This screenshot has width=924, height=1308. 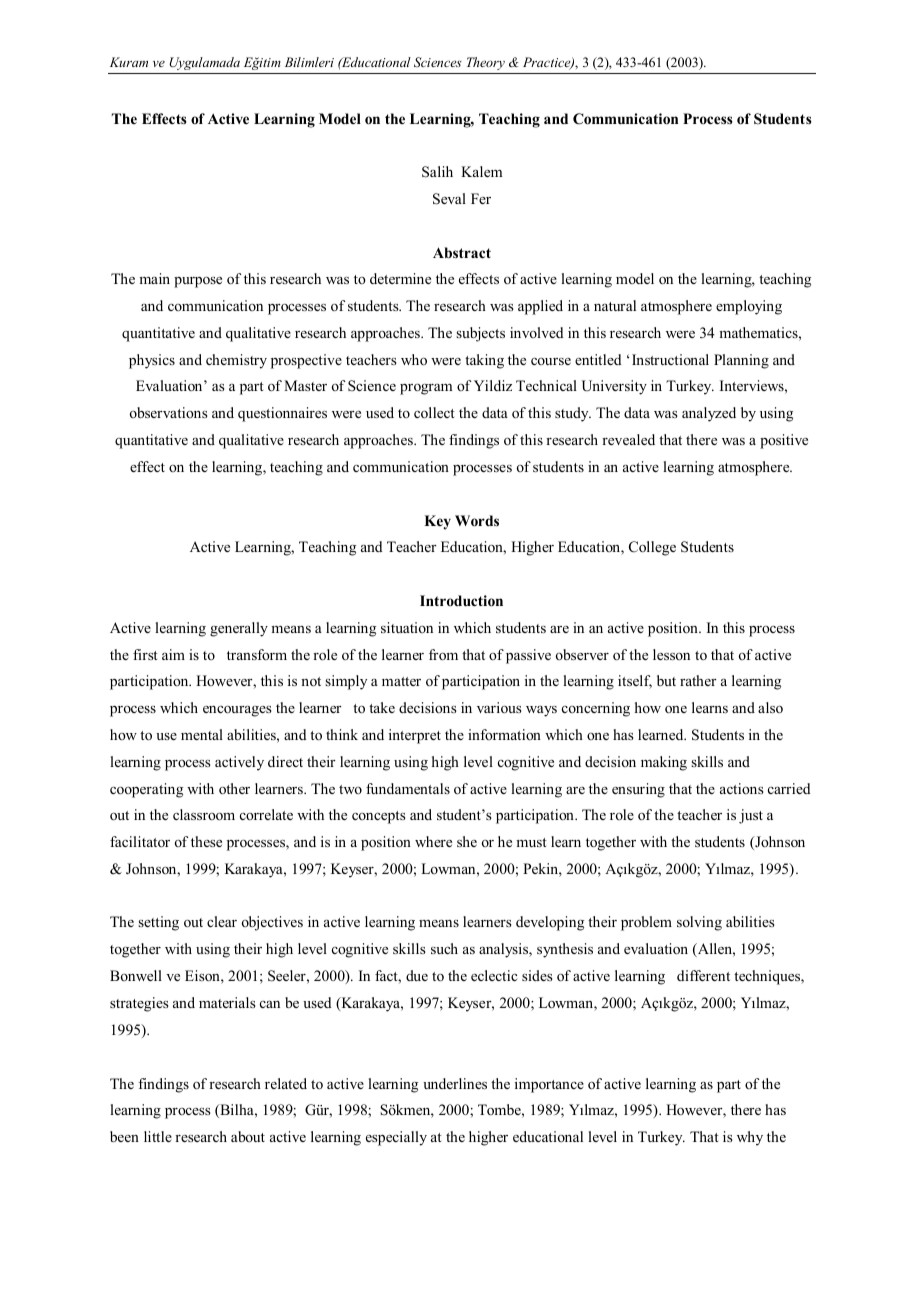 What do you see at coordinates (751, 816) in the screenshot?
I see `just` at bounding box center [751, 816].
